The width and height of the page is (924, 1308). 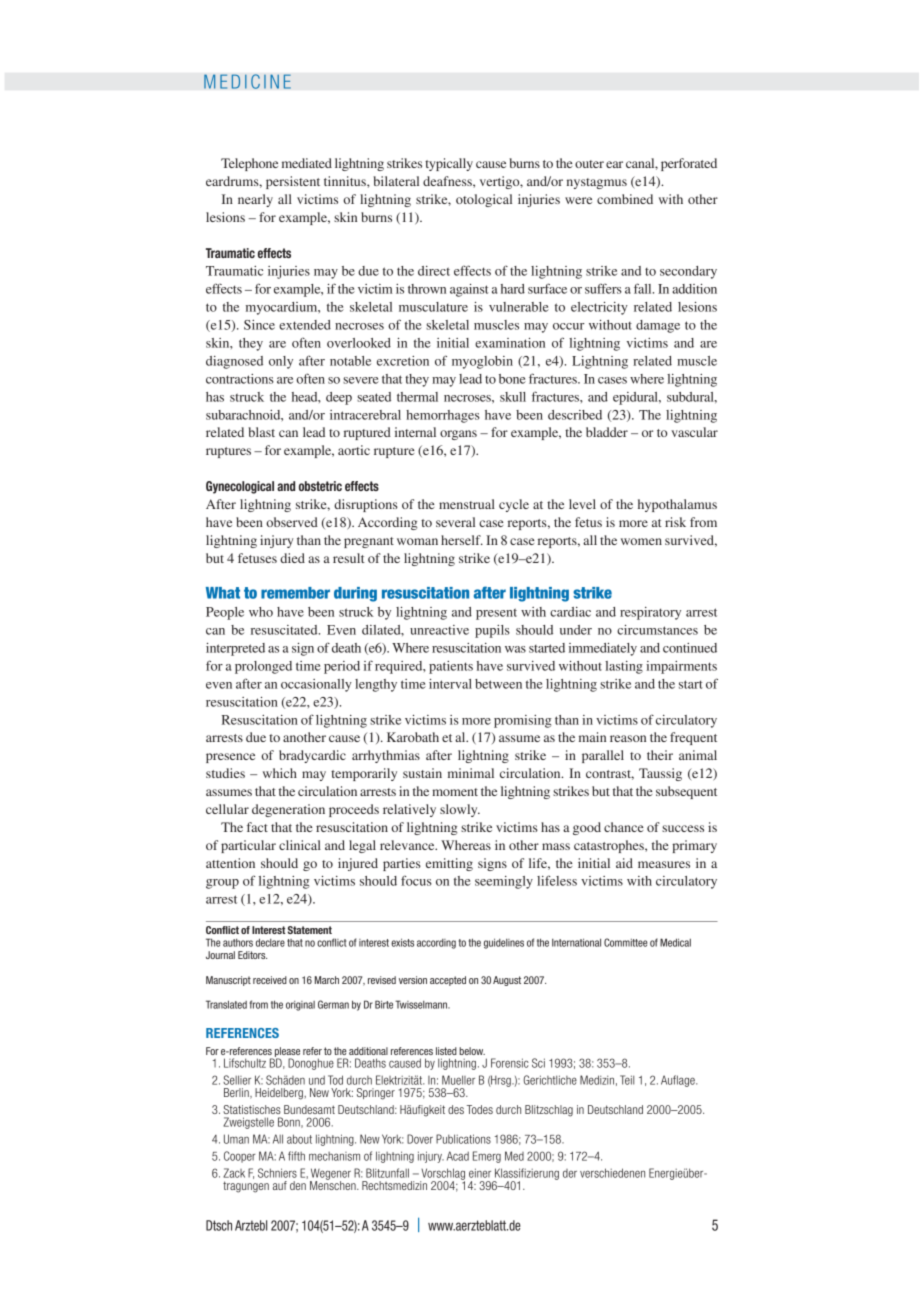 What do you see at coordinates (285, 630) in the page?
I see `resuscitated` at bounding box center [285, 630].
